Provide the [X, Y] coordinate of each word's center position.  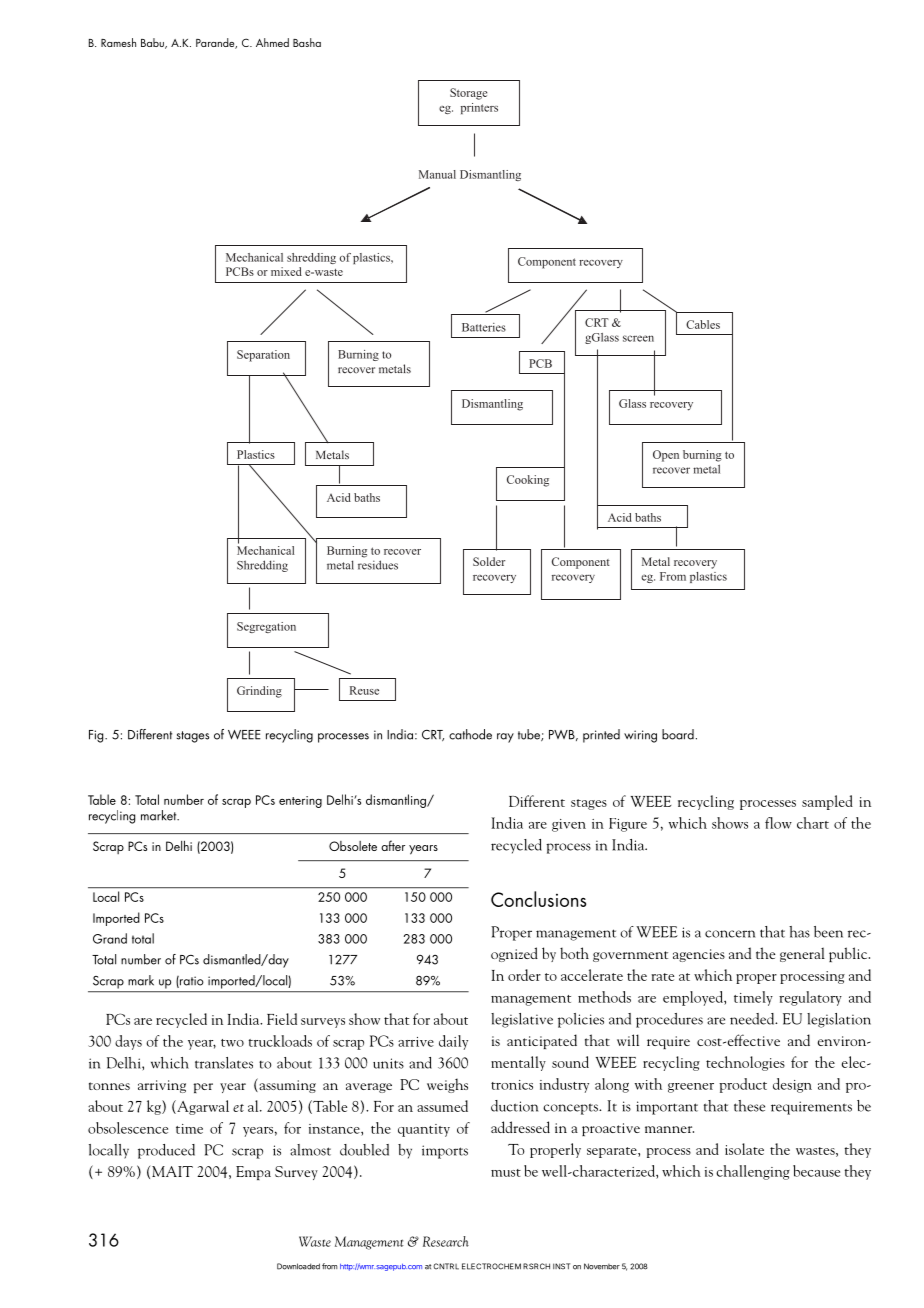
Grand [110, 938]
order [524, 975]
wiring [640, 736]
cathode [470, 734]
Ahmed [272, 42]
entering [300, 802]
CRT [433, 735]
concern [730, 934]
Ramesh [118, 42]
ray [505, 738]
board [678, 734]
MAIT [172, 1171]
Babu [153, 43]
